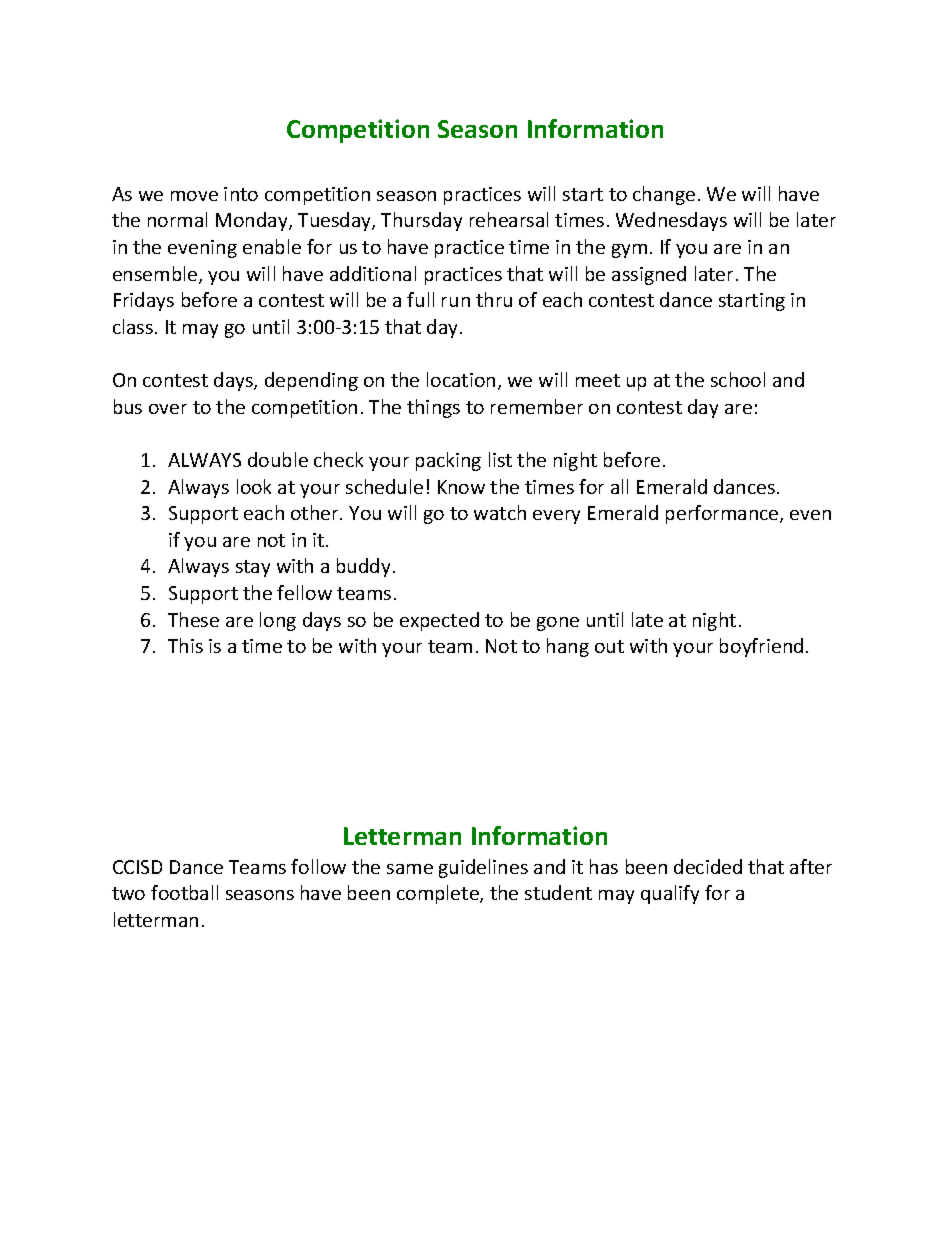 This screenshot has height=1233, width=952. Describe the element at coordinates (461, 487) in the screenshot. I see `Know` at that location.
